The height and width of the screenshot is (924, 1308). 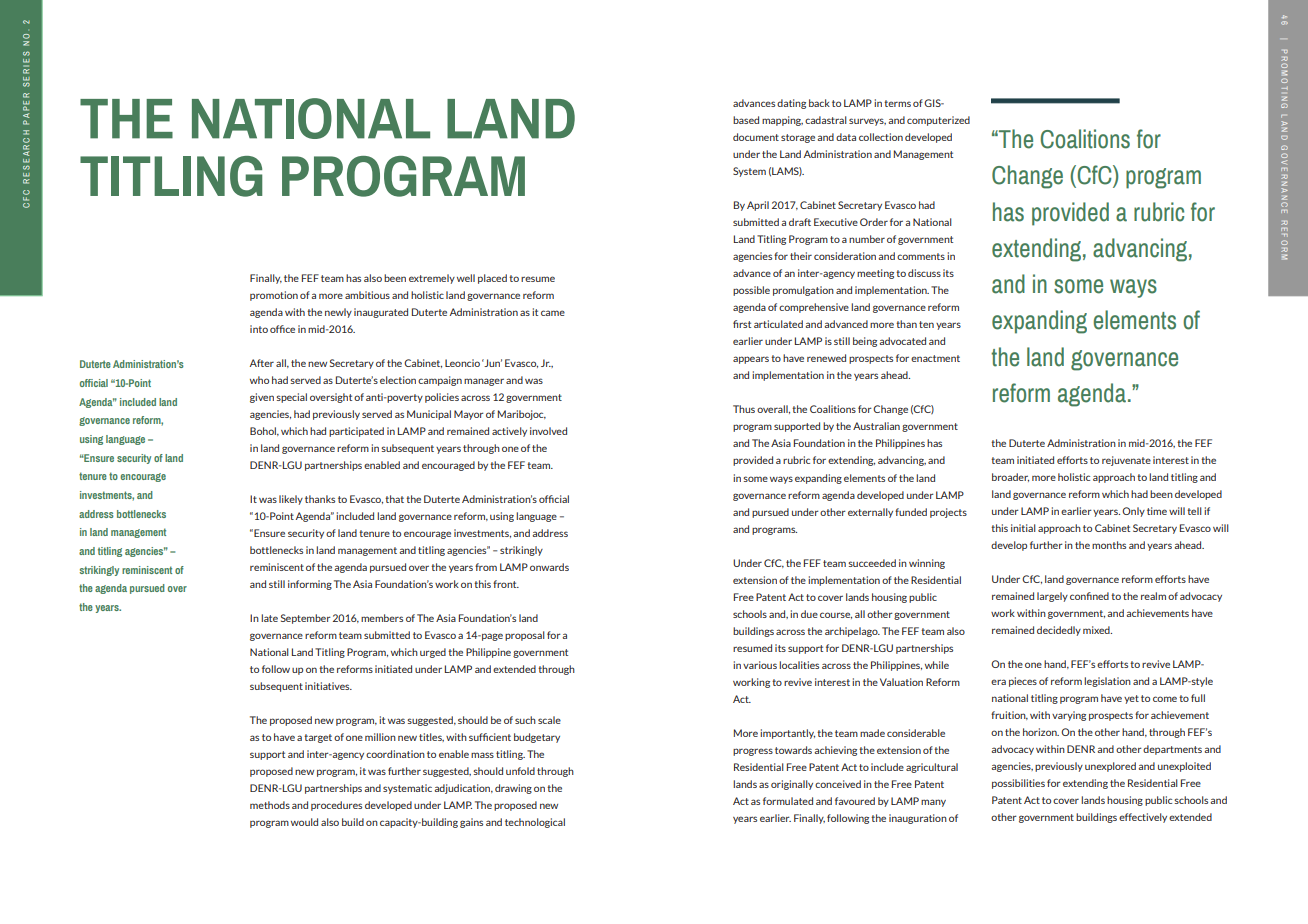 I want to click on storage, so click(x=798, y=138).
